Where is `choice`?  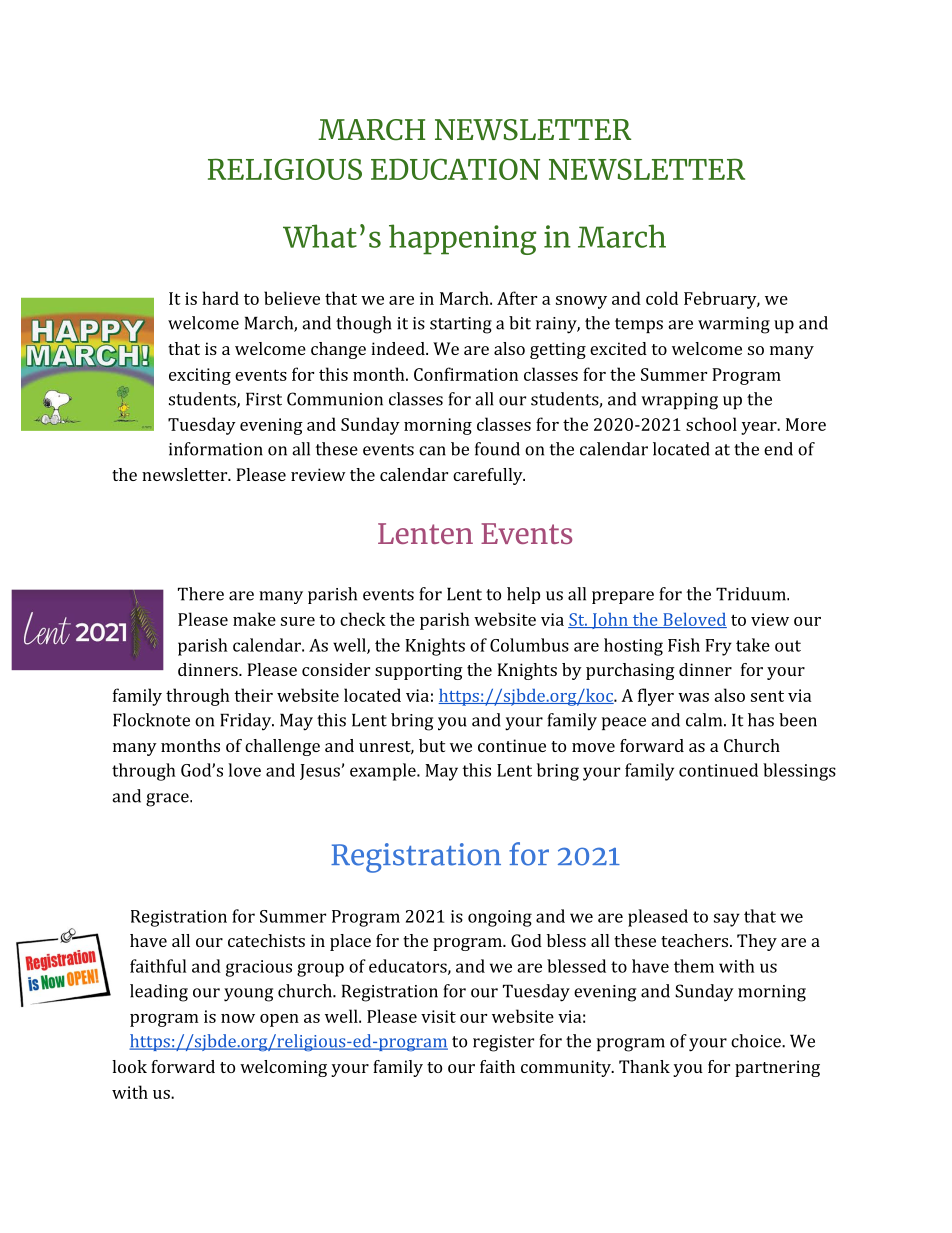 choice is located at coordinates (757, 1041).
